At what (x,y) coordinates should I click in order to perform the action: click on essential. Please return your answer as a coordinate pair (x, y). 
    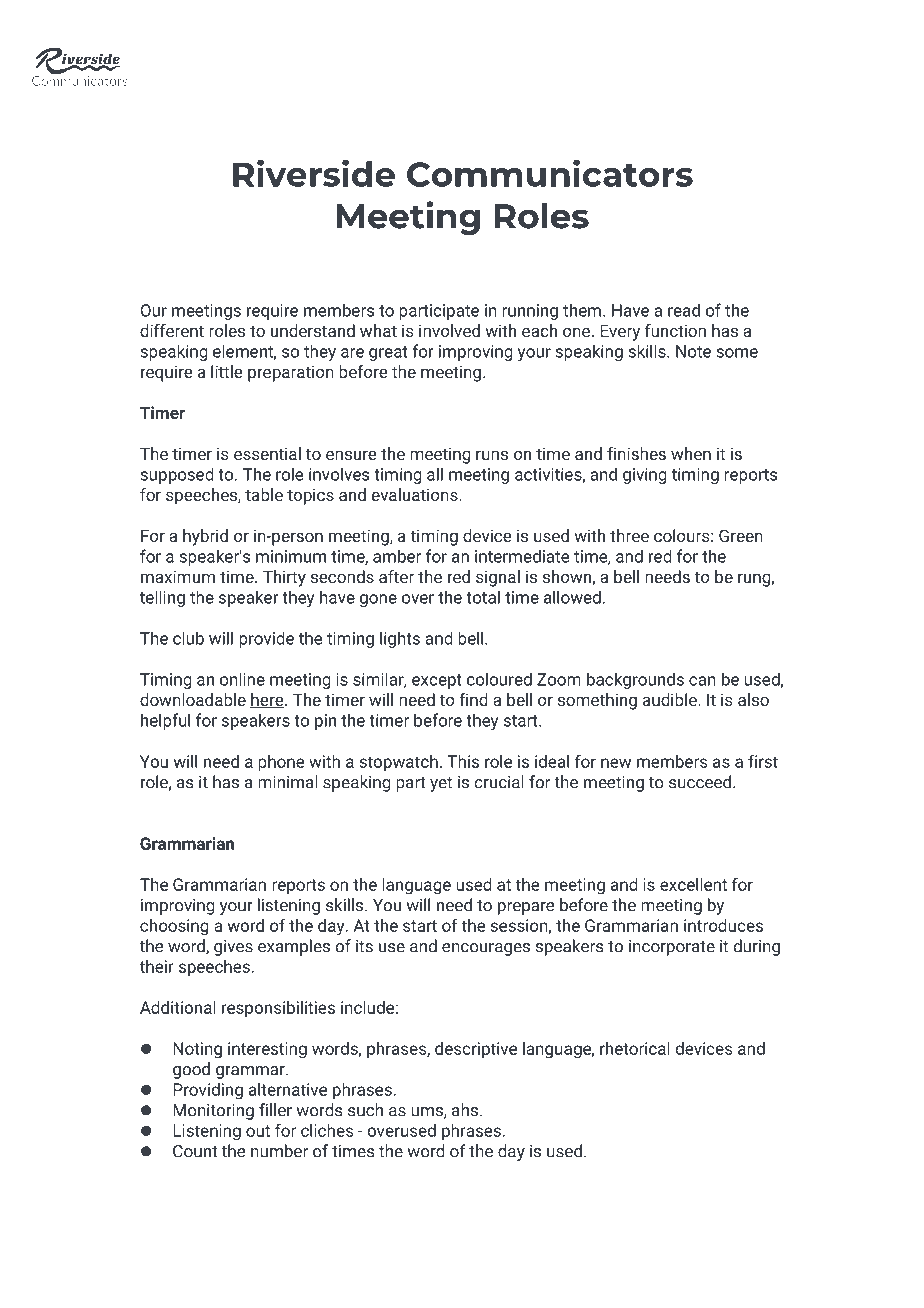
    Looking at the image, I should click on (267, 453).
